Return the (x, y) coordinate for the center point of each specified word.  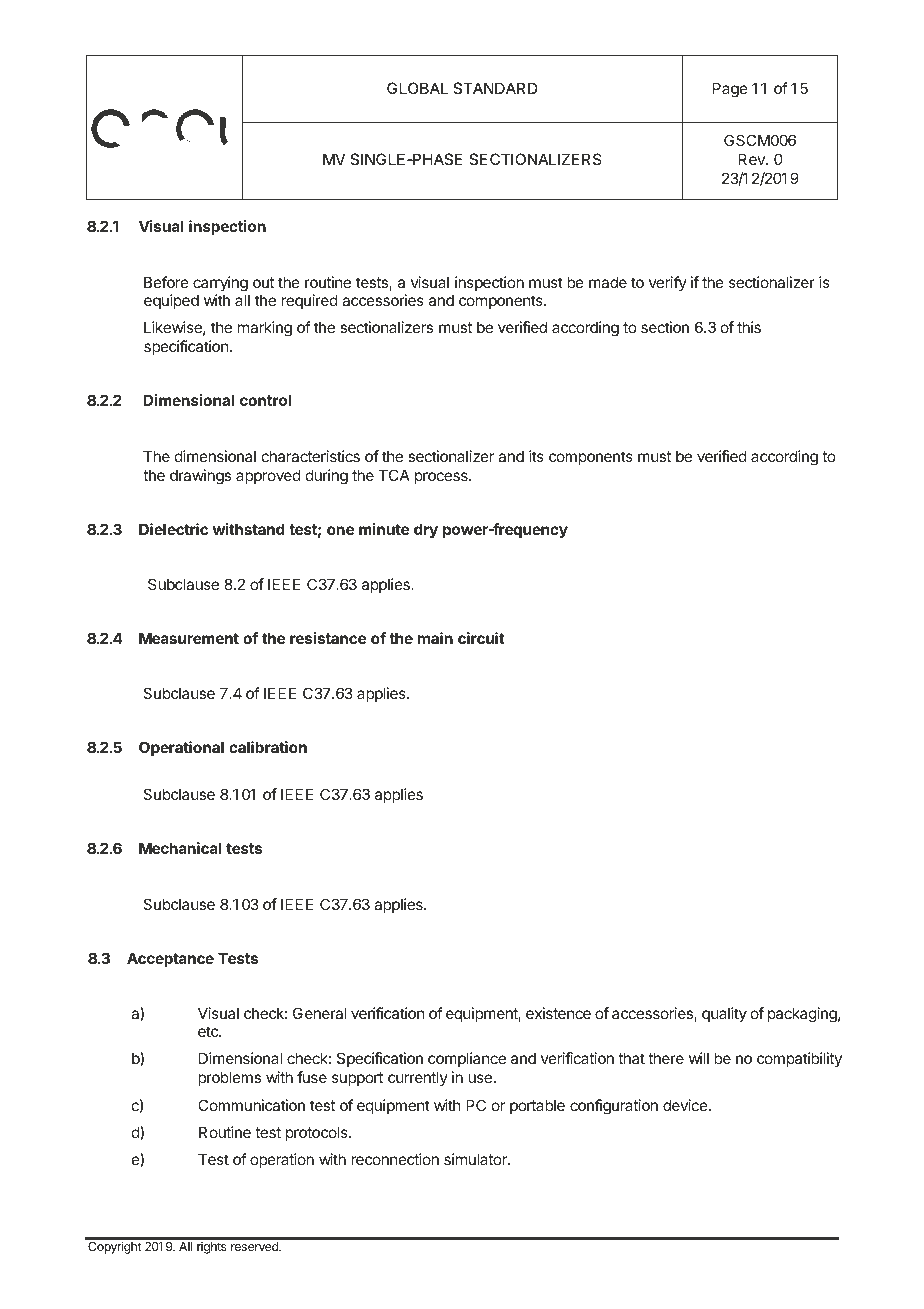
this (749, 327)
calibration (268, 747)
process (442, 478)
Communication (251, 1105)
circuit (481, 638)
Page (730, 90)
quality (724, 1014)
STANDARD (495, 88)
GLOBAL (417, 88)
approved (268, 476)
